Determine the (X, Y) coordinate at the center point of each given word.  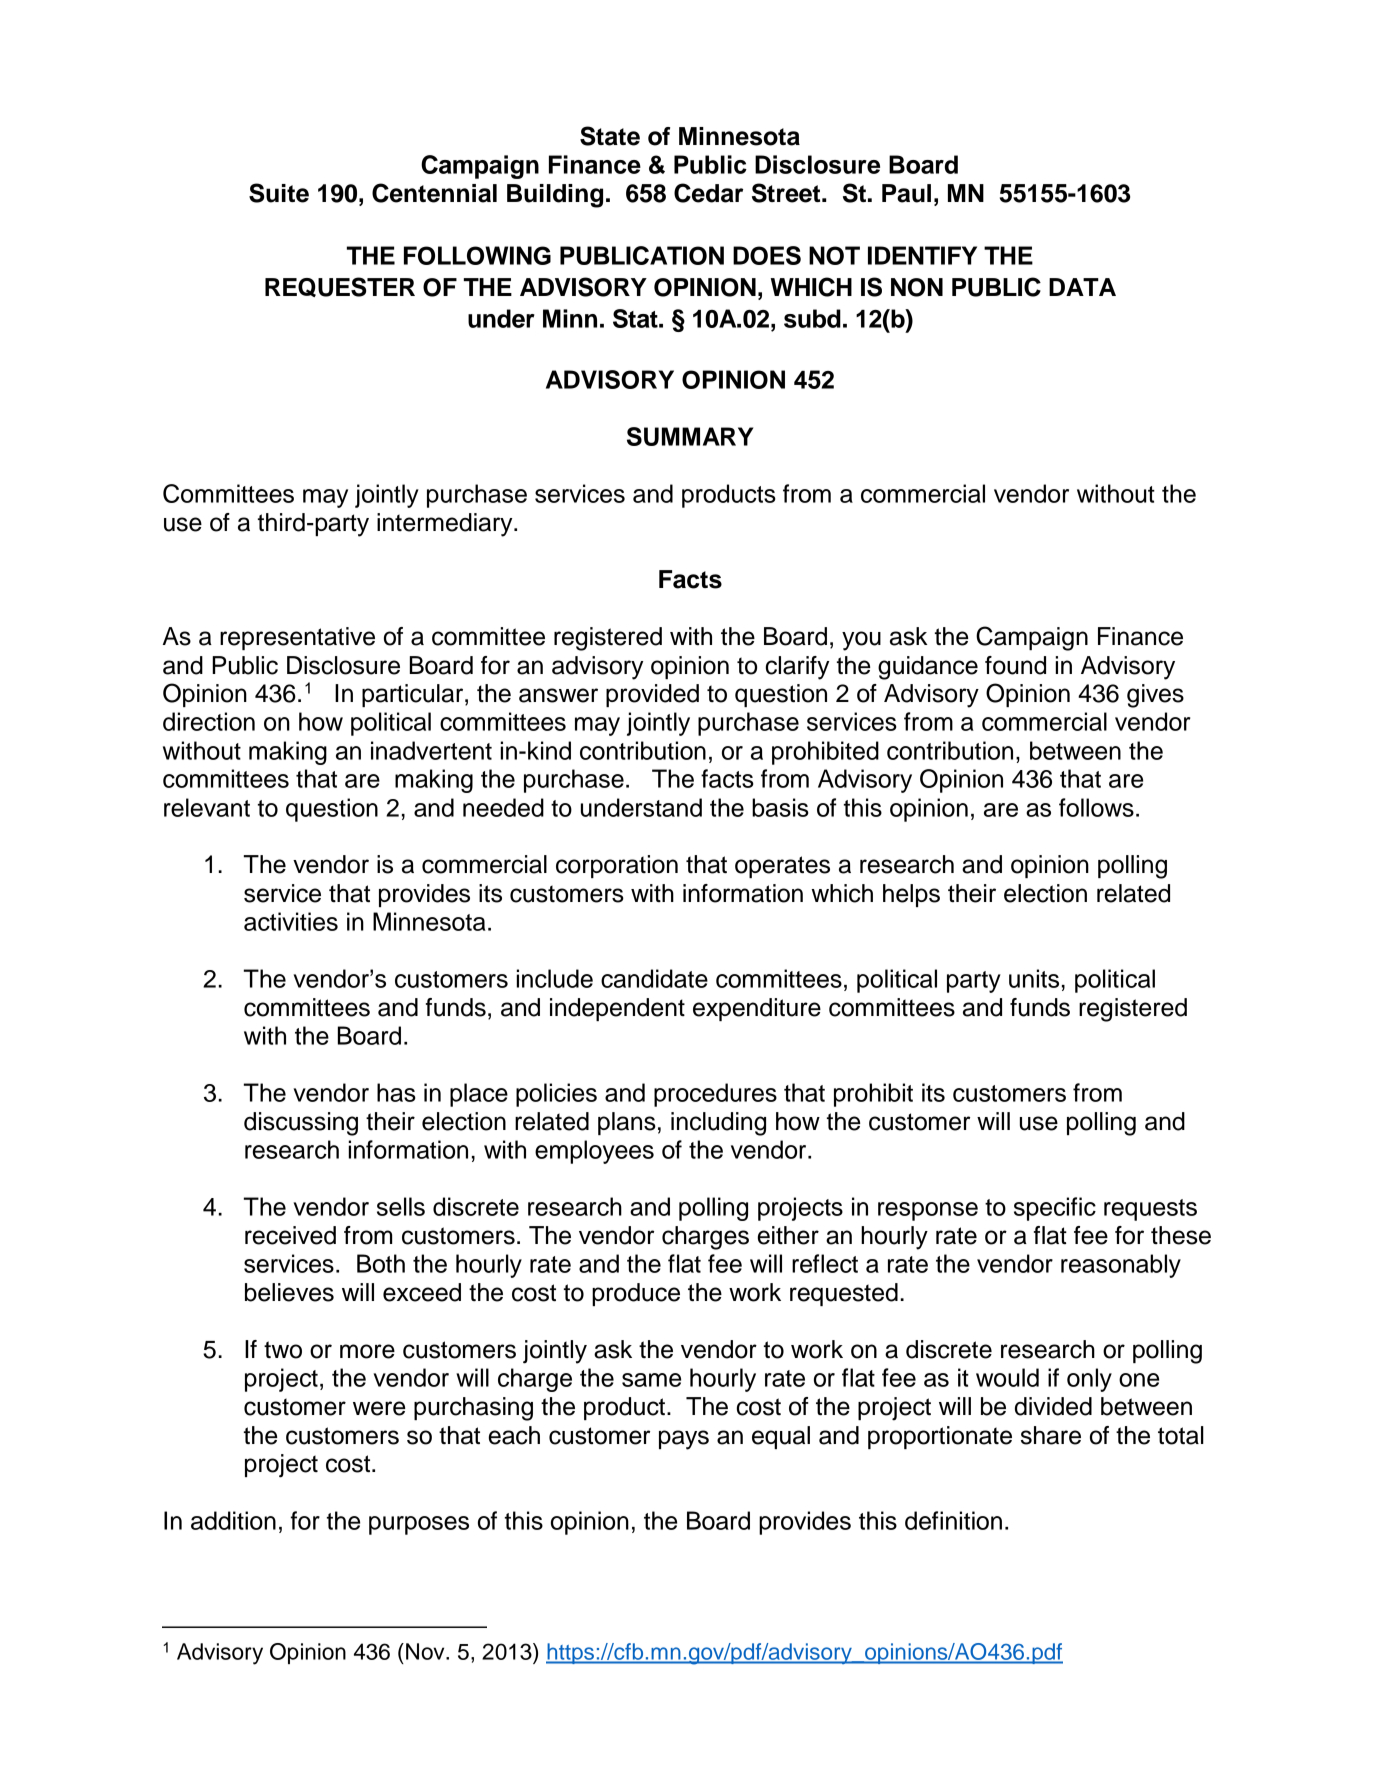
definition (953, 1520)
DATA (1082, 287)
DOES (767, 255)
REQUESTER (340, 287)
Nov (426, 1651)
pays (684, 1440)
